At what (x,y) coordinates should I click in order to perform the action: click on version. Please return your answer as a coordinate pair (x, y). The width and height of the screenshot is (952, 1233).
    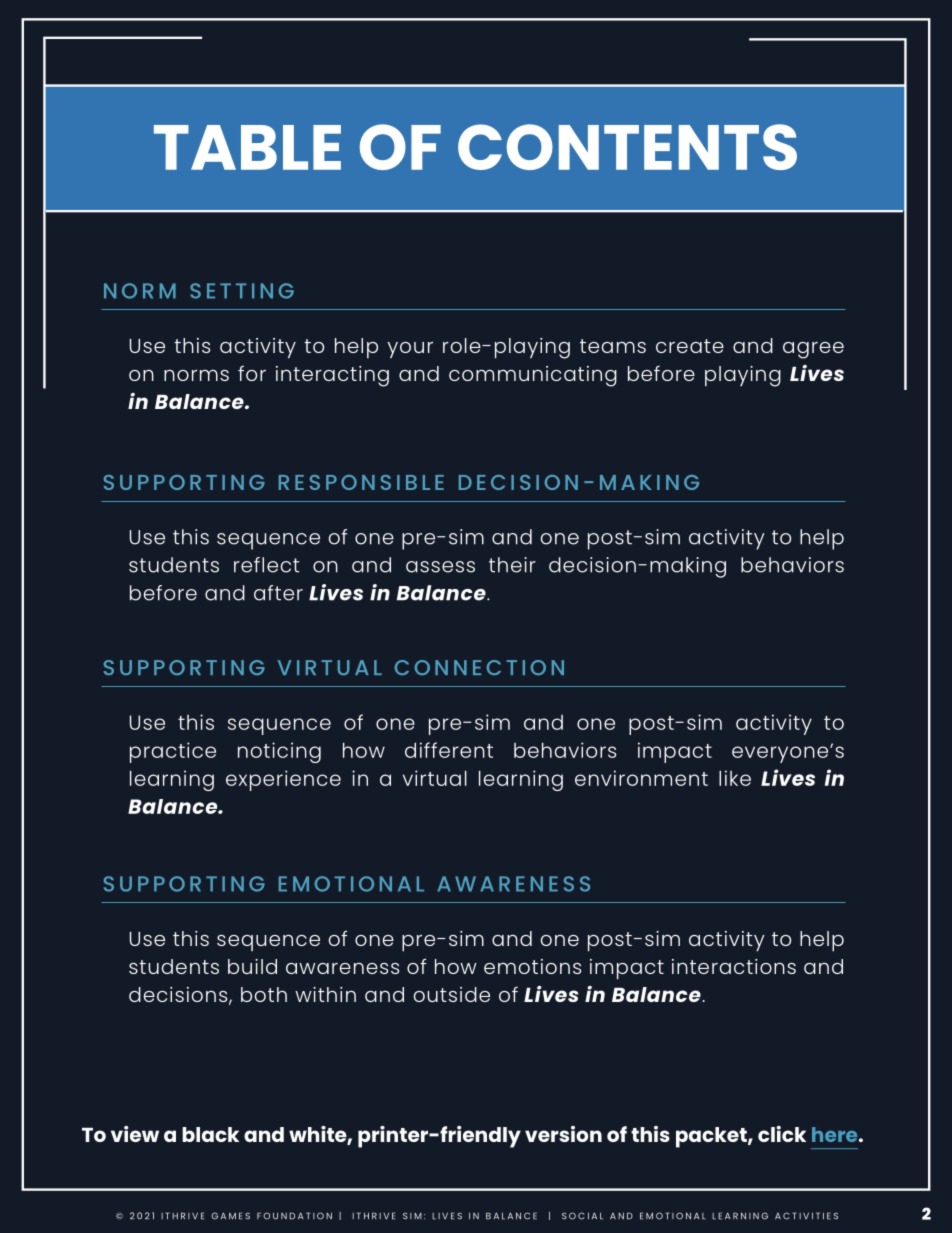
    Looking at the image, I should click on (563, 1134).
